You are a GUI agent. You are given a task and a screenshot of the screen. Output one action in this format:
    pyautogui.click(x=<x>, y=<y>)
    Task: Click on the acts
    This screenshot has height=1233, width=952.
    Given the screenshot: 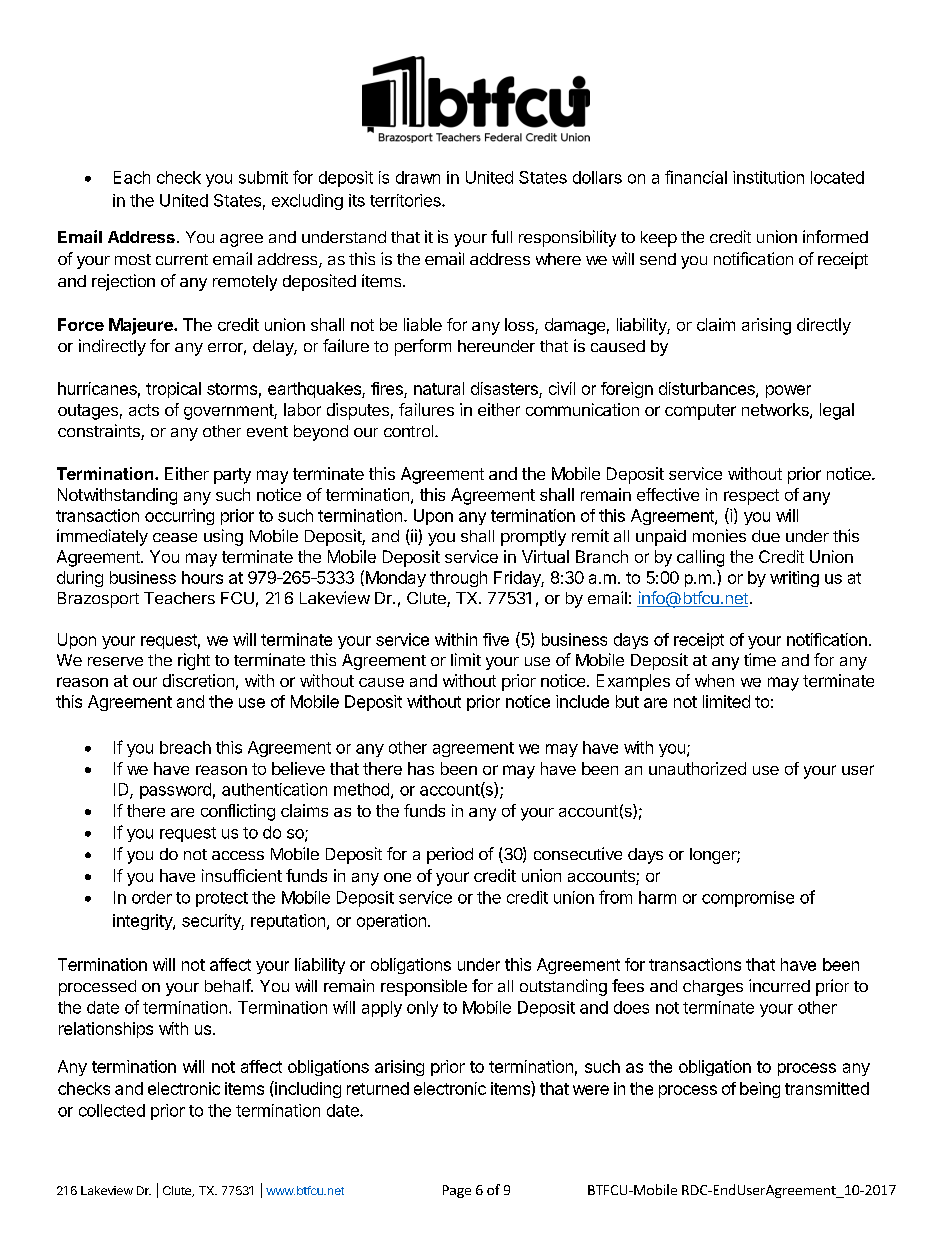 What is the action you would take?
    pyautogui.click(x=144, y=410)
